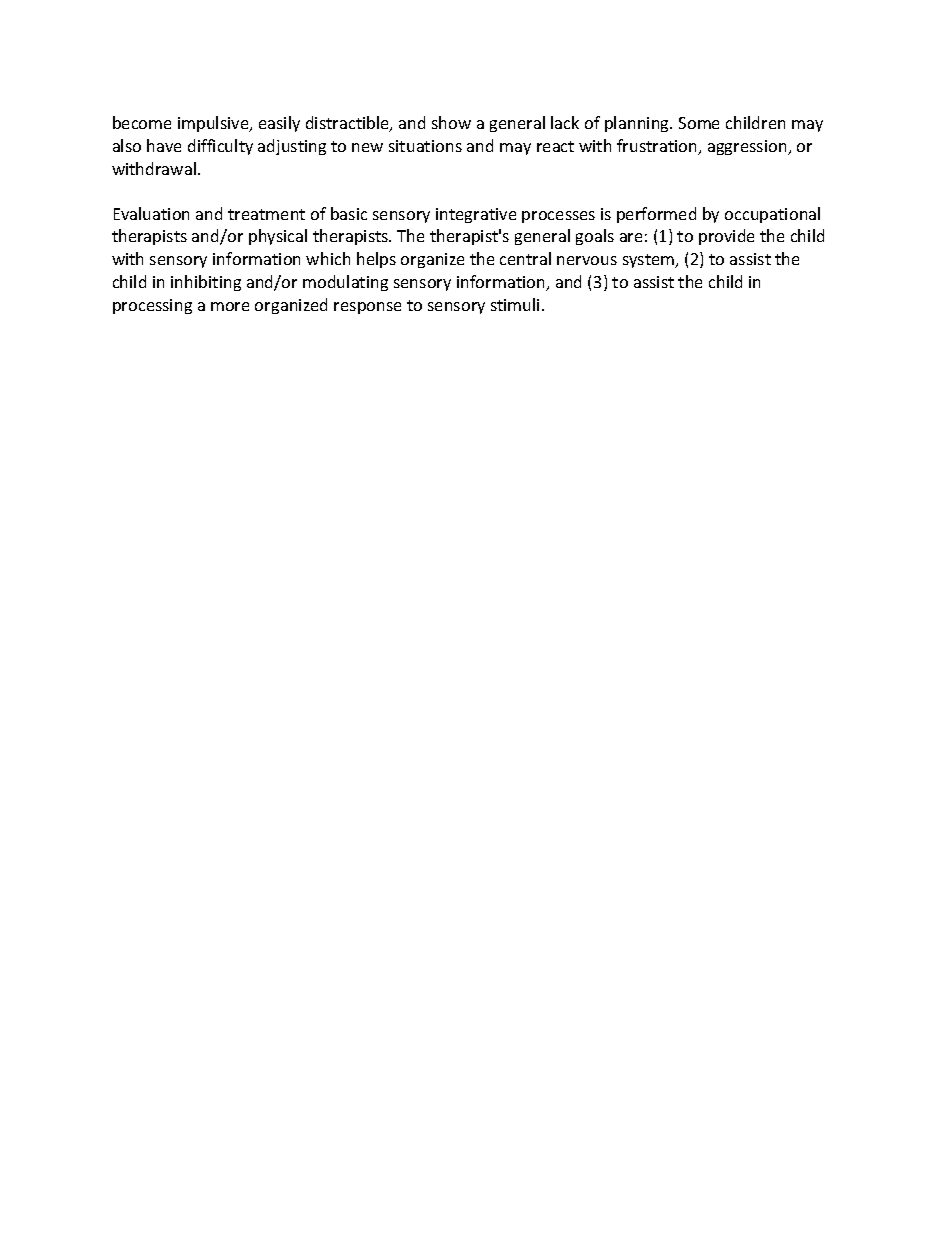  I want to click on show, so click(451, 122).
